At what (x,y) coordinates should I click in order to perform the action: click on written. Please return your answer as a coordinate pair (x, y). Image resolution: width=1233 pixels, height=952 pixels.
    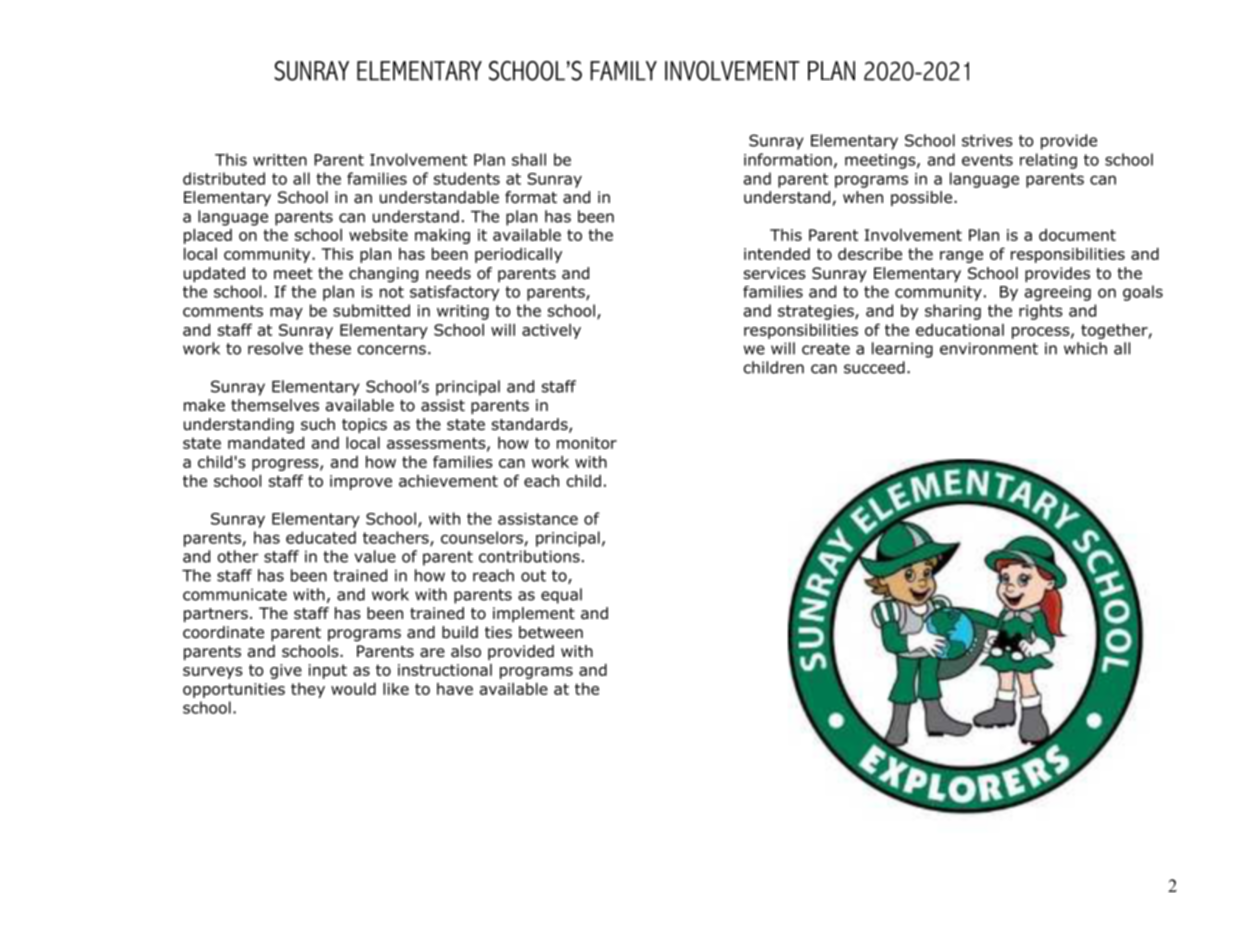
    Looking at the image, I should click on (280, 160).
